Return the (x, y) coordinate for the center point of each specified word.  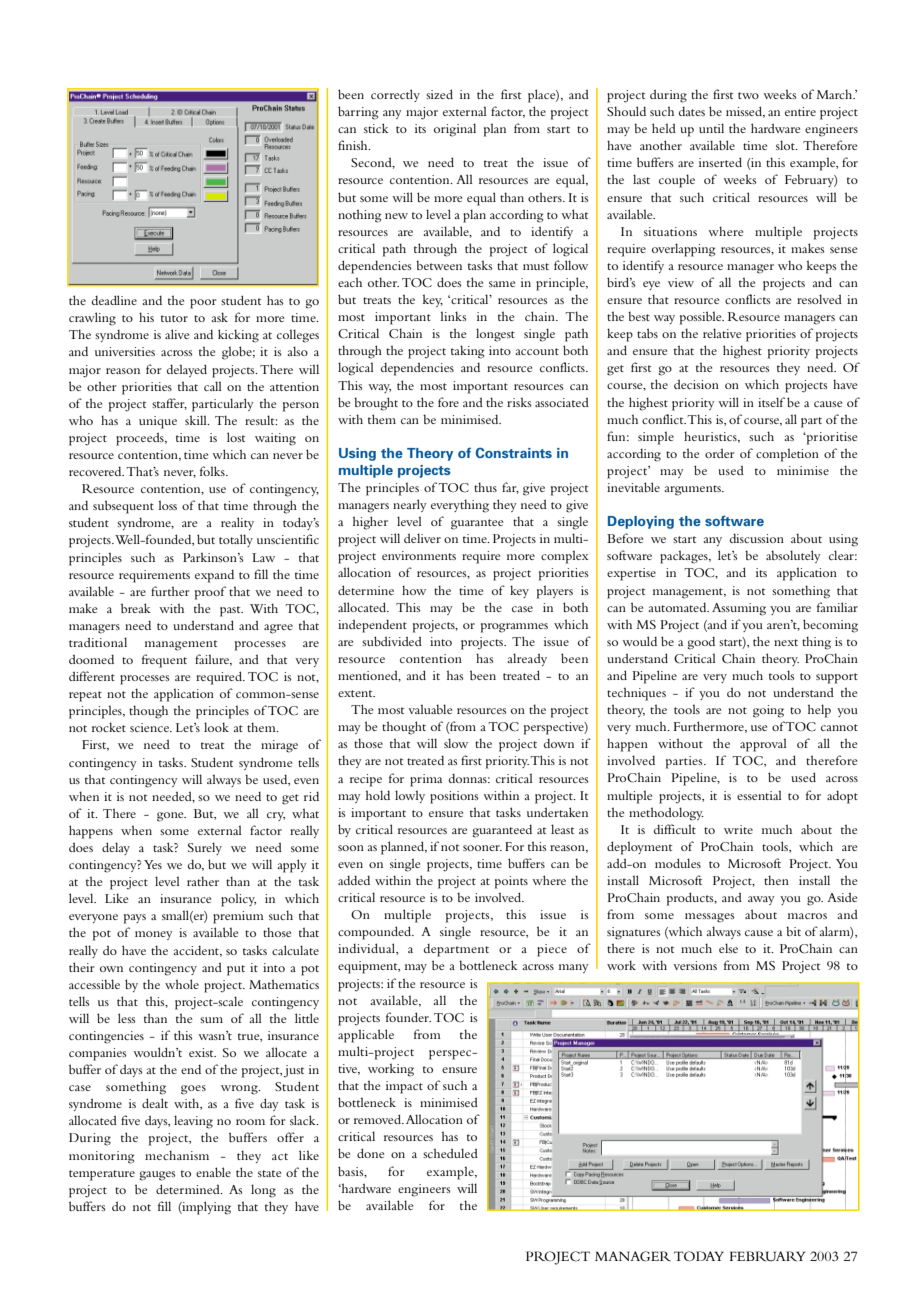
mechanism (177, 1155)
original (455, 130)
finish (354, 145)
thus (485, 487)
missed (745, 112)
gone (171, 817)
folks (213, 471)
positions (454, 797)
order (719, 453)
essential (759, 795)
